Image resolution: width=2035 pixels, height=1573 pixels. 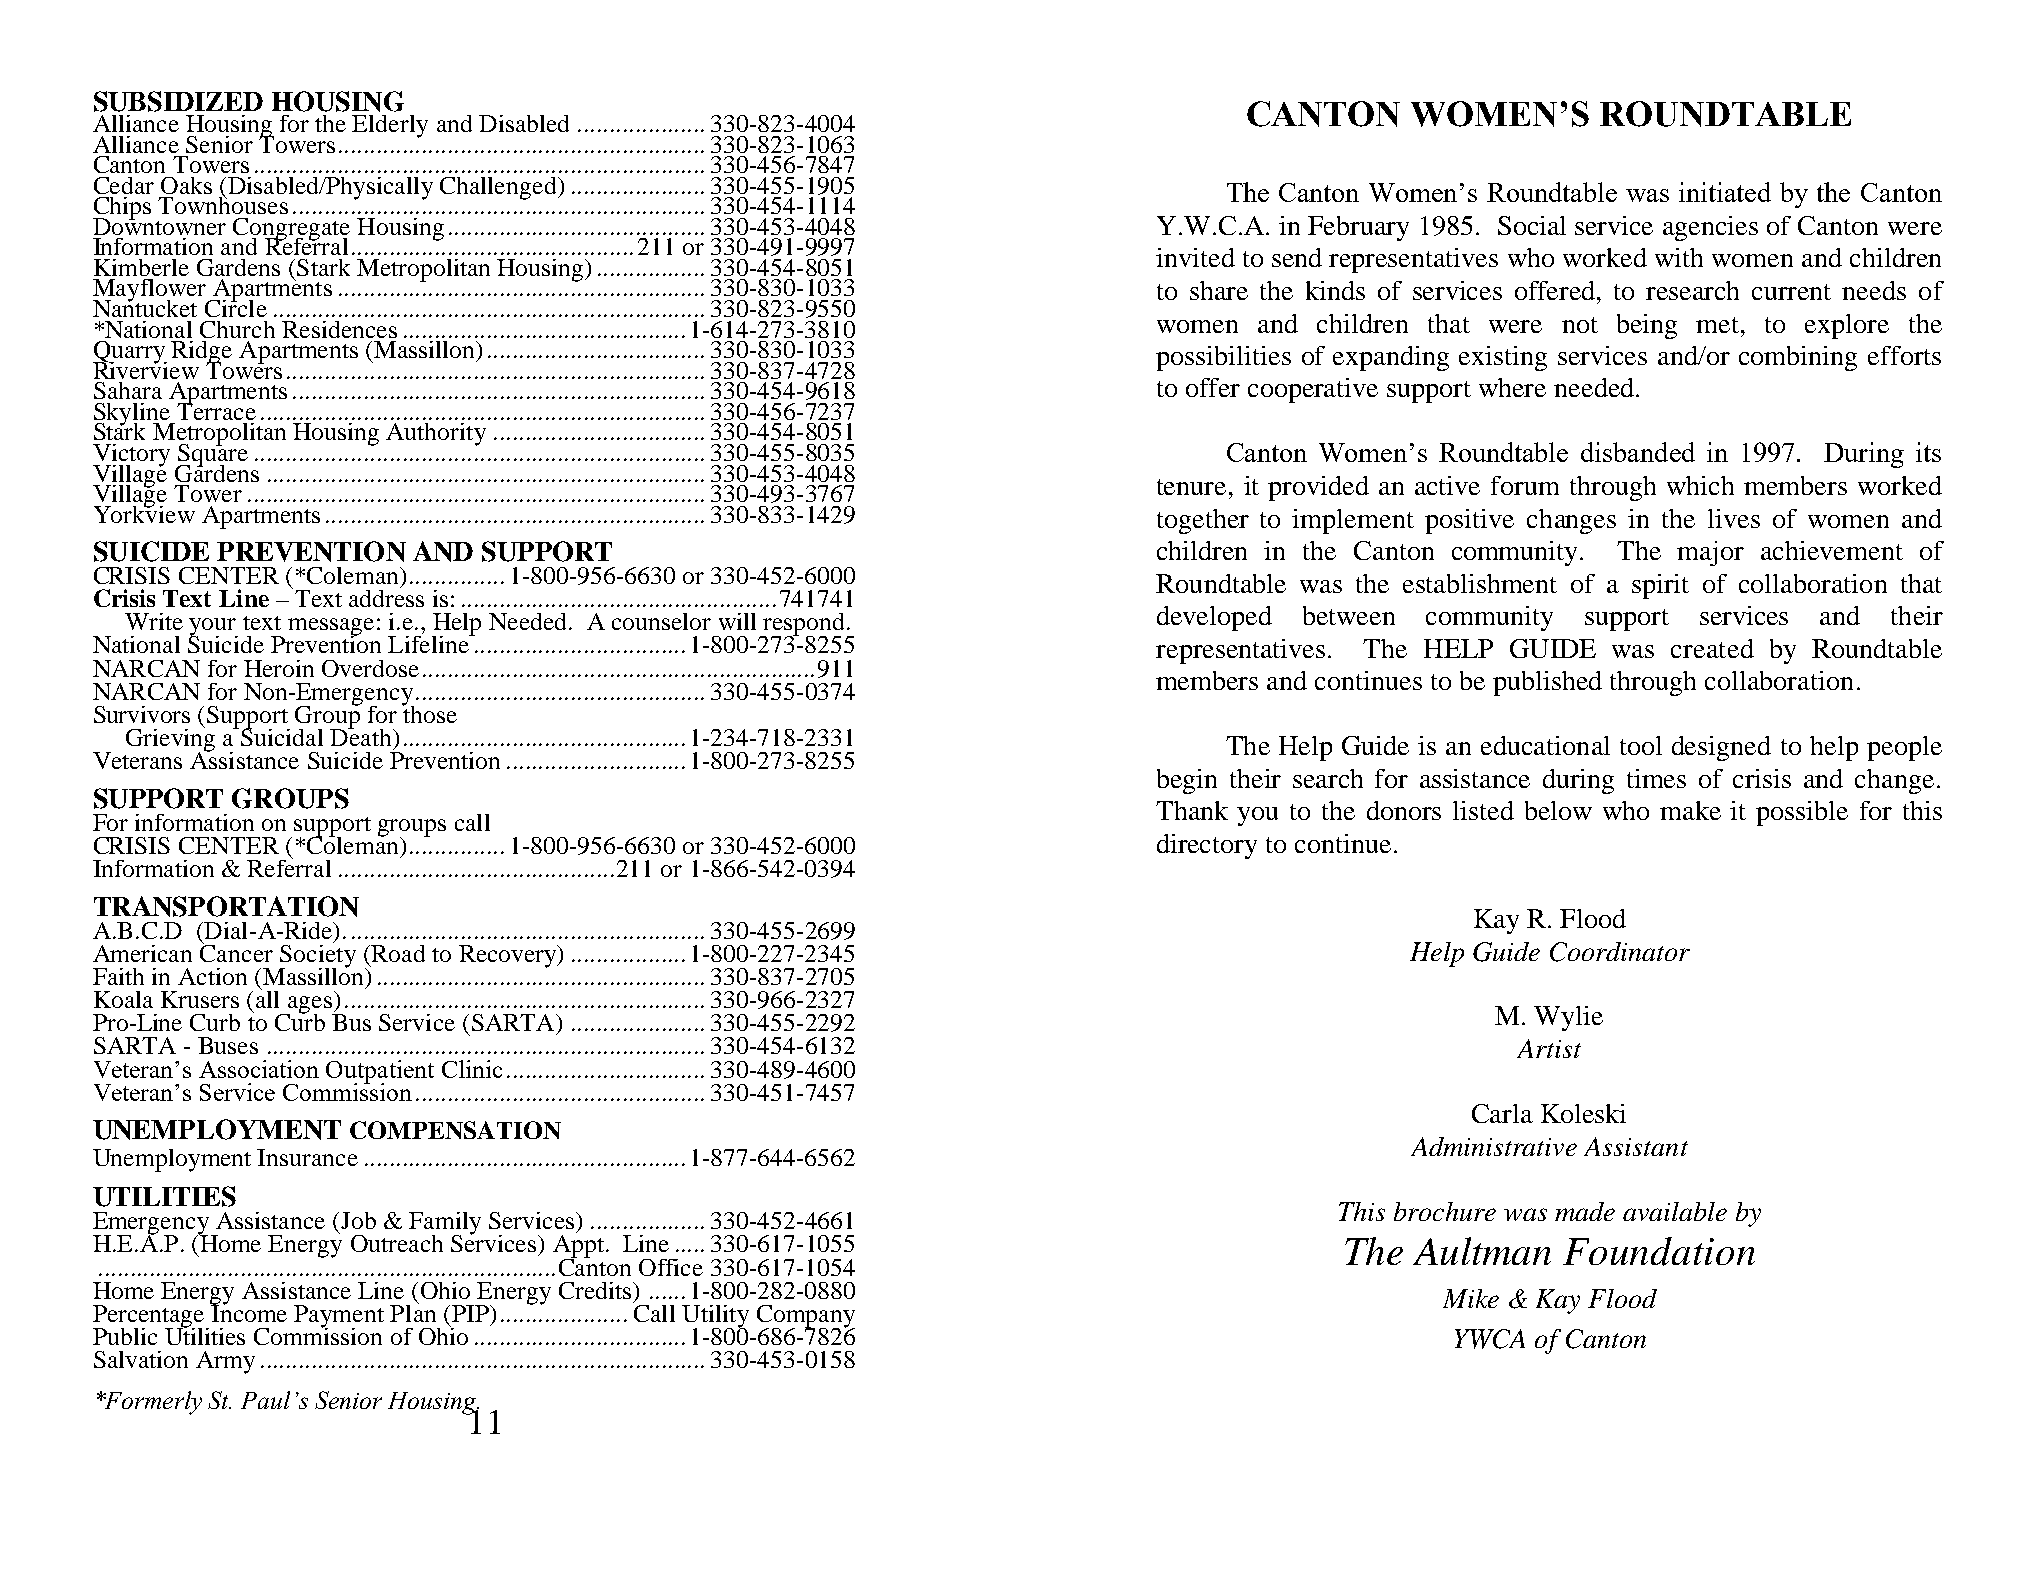 What do you see at coordinates (1638, 452) in the screenshot?
I see `disbanded` at bounding box center [1638, 452].
